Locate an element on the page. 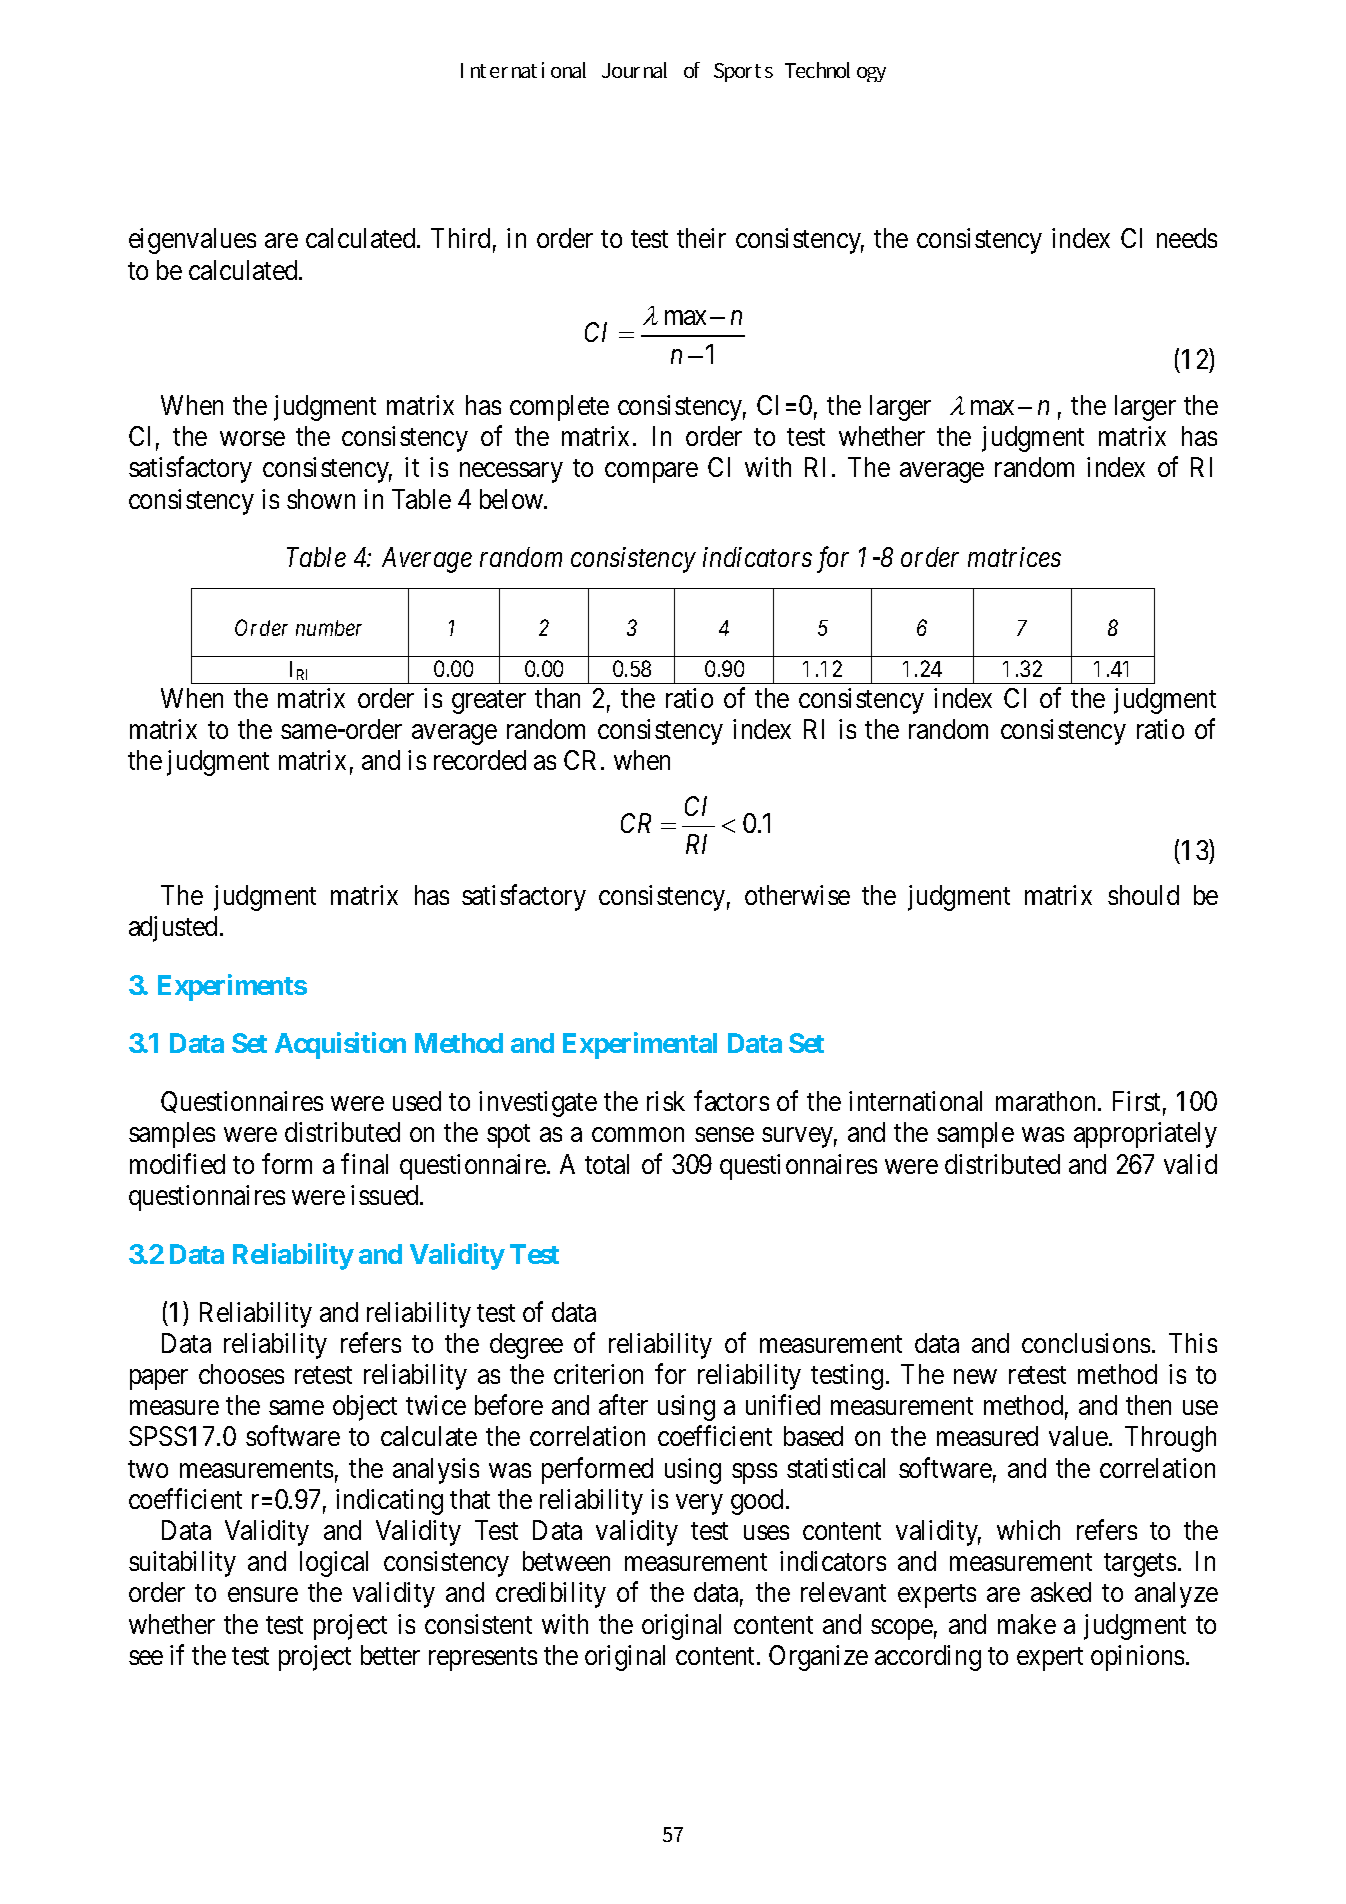 Image resolution: width=1346 pixels, height=1904 pixels. credibility is located at coordinates (551, 1595).
